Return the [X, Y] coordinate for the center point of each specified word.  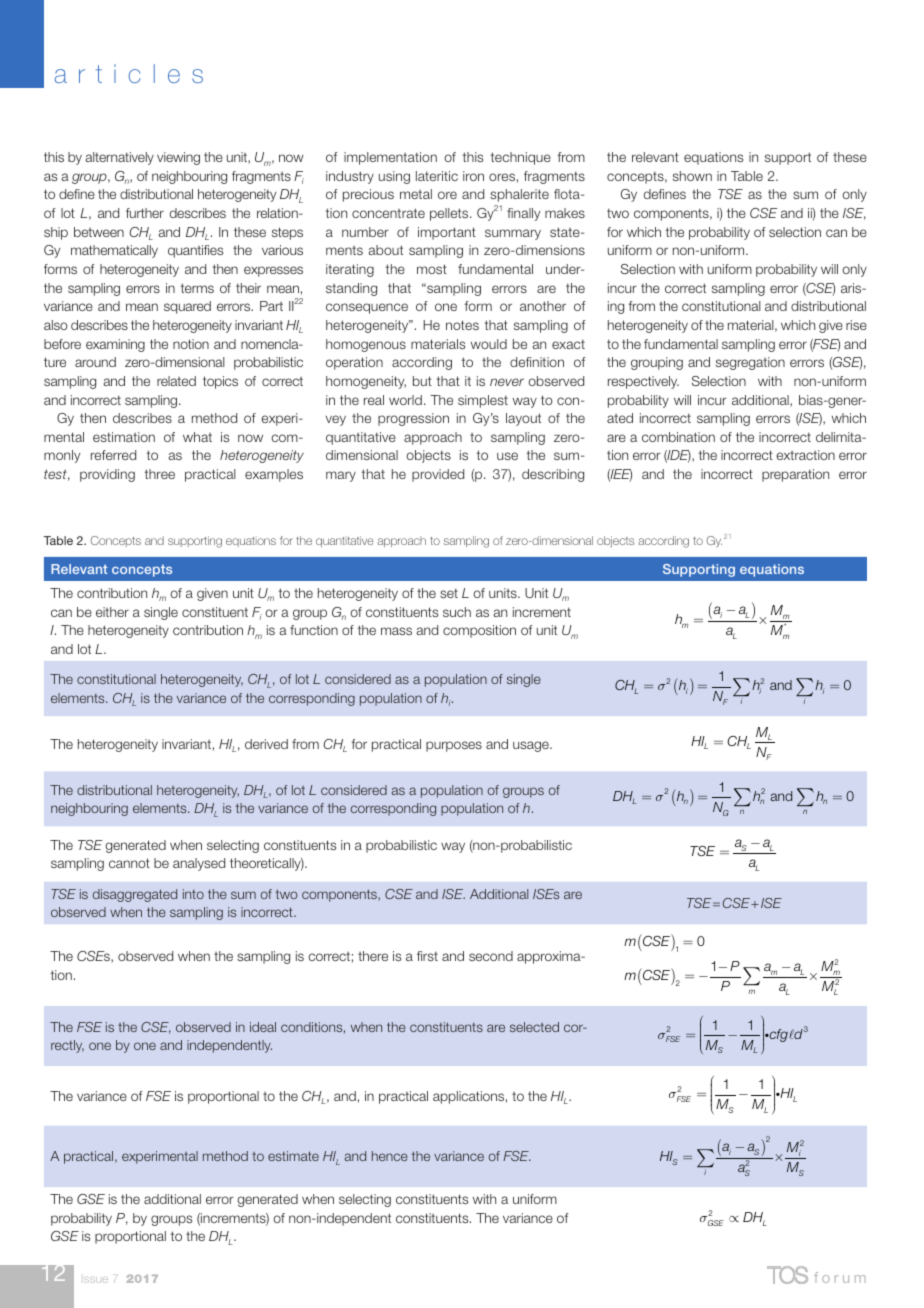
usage [532, 746]
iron [473, 176]
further [145, 213]
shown [692, 176]
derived [266, 744]
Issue [96, 1280]
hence [390, 1156]
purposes [454, 746]
